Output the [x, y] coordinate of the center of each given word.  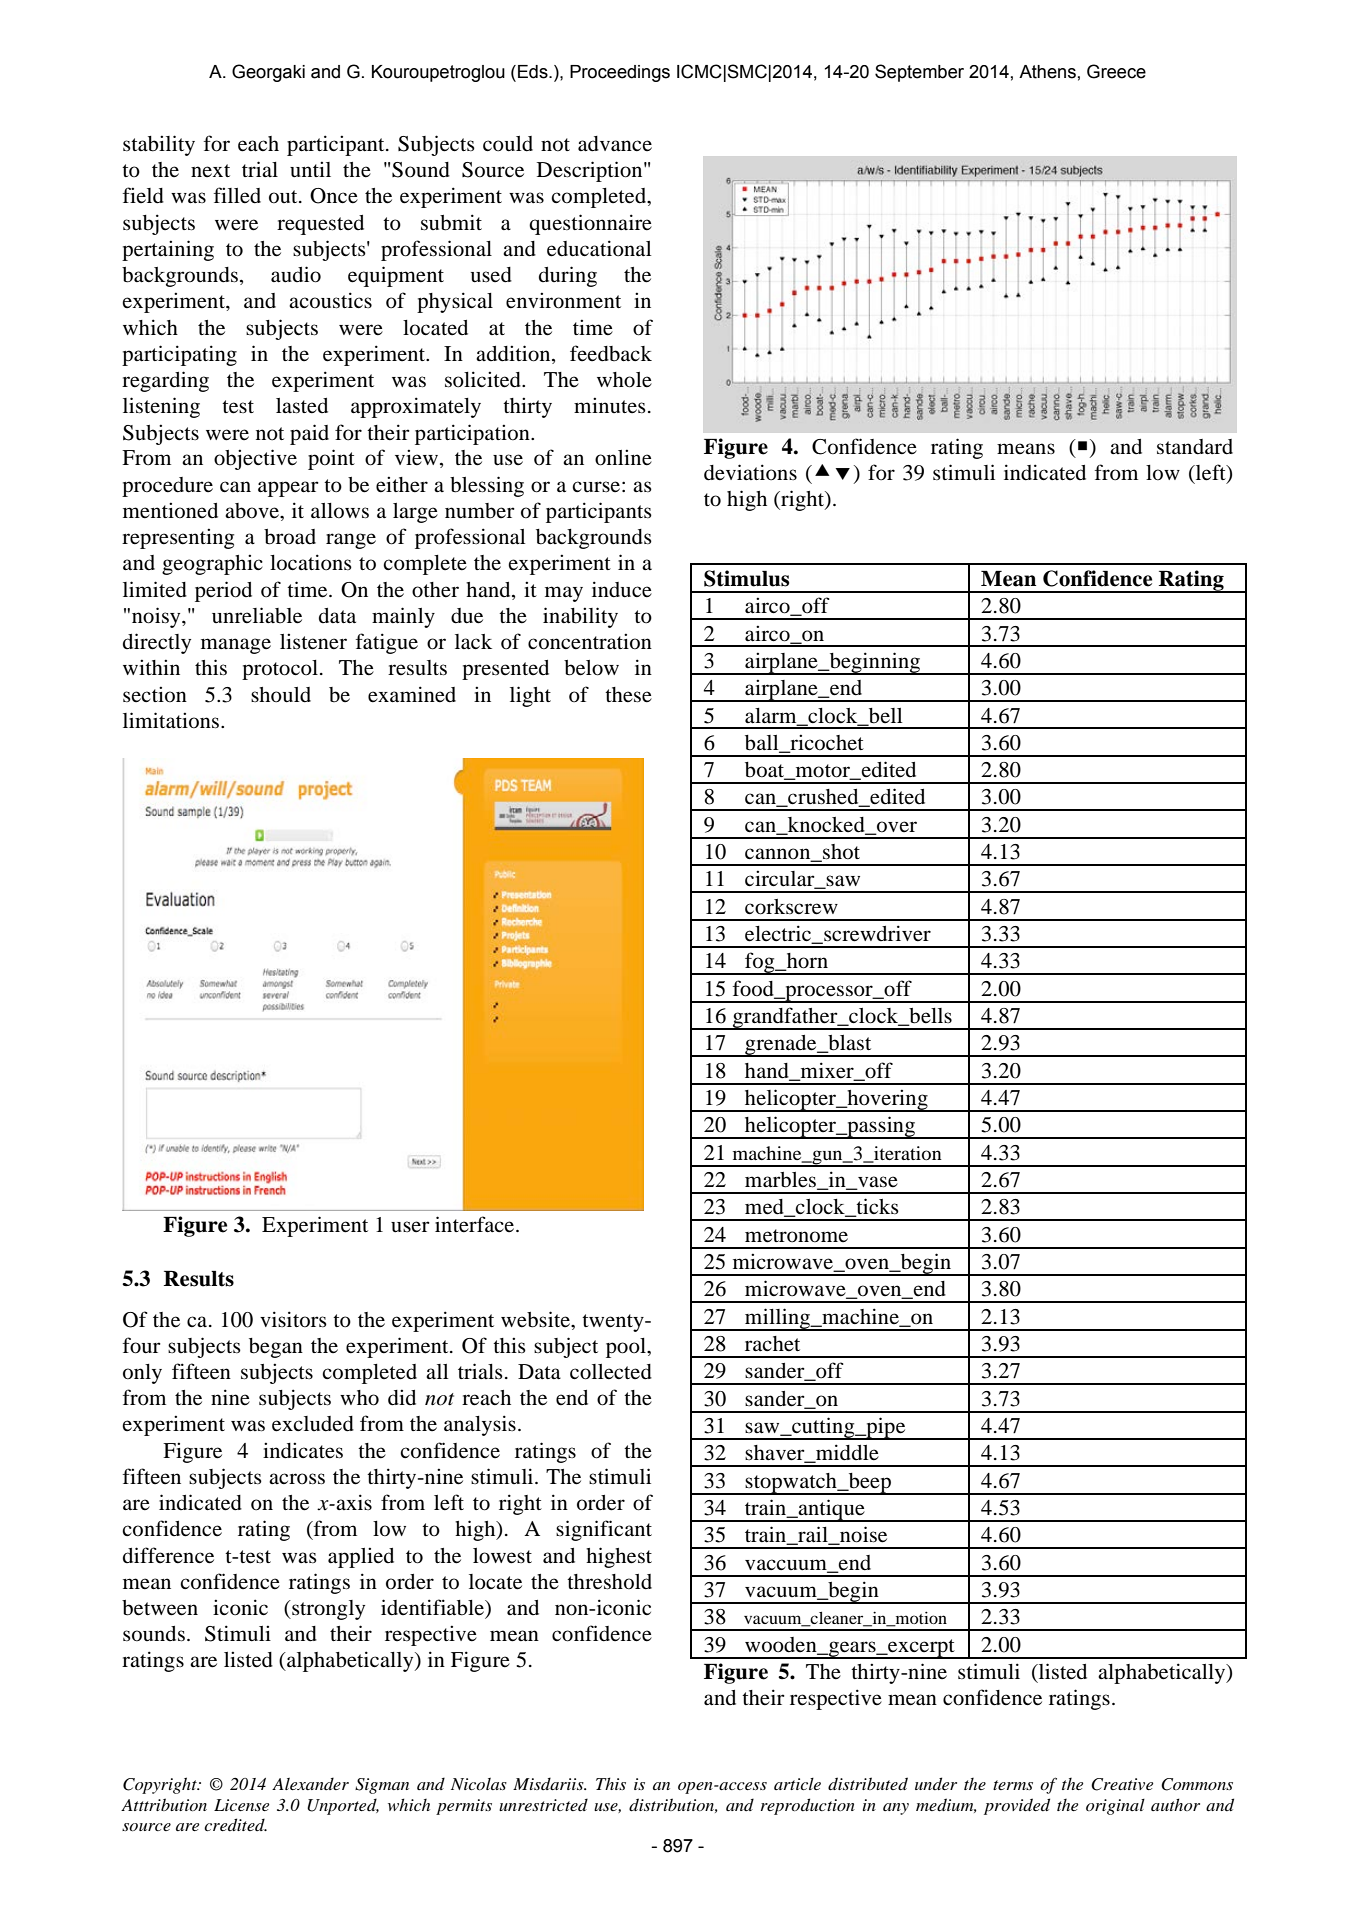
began [276, 1348]
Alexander [310, 1783]
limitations [172, 720]
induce [622, 589]
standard [1195, 447]
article [797, 1784]
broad [290, 537]
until [310, 169]
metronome [796, 1236]
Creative [1122, 1784]
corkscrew [791, 907]
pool [627, 1348]
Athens [1047, 72]
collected [611, 1372]
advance [615, 144]
